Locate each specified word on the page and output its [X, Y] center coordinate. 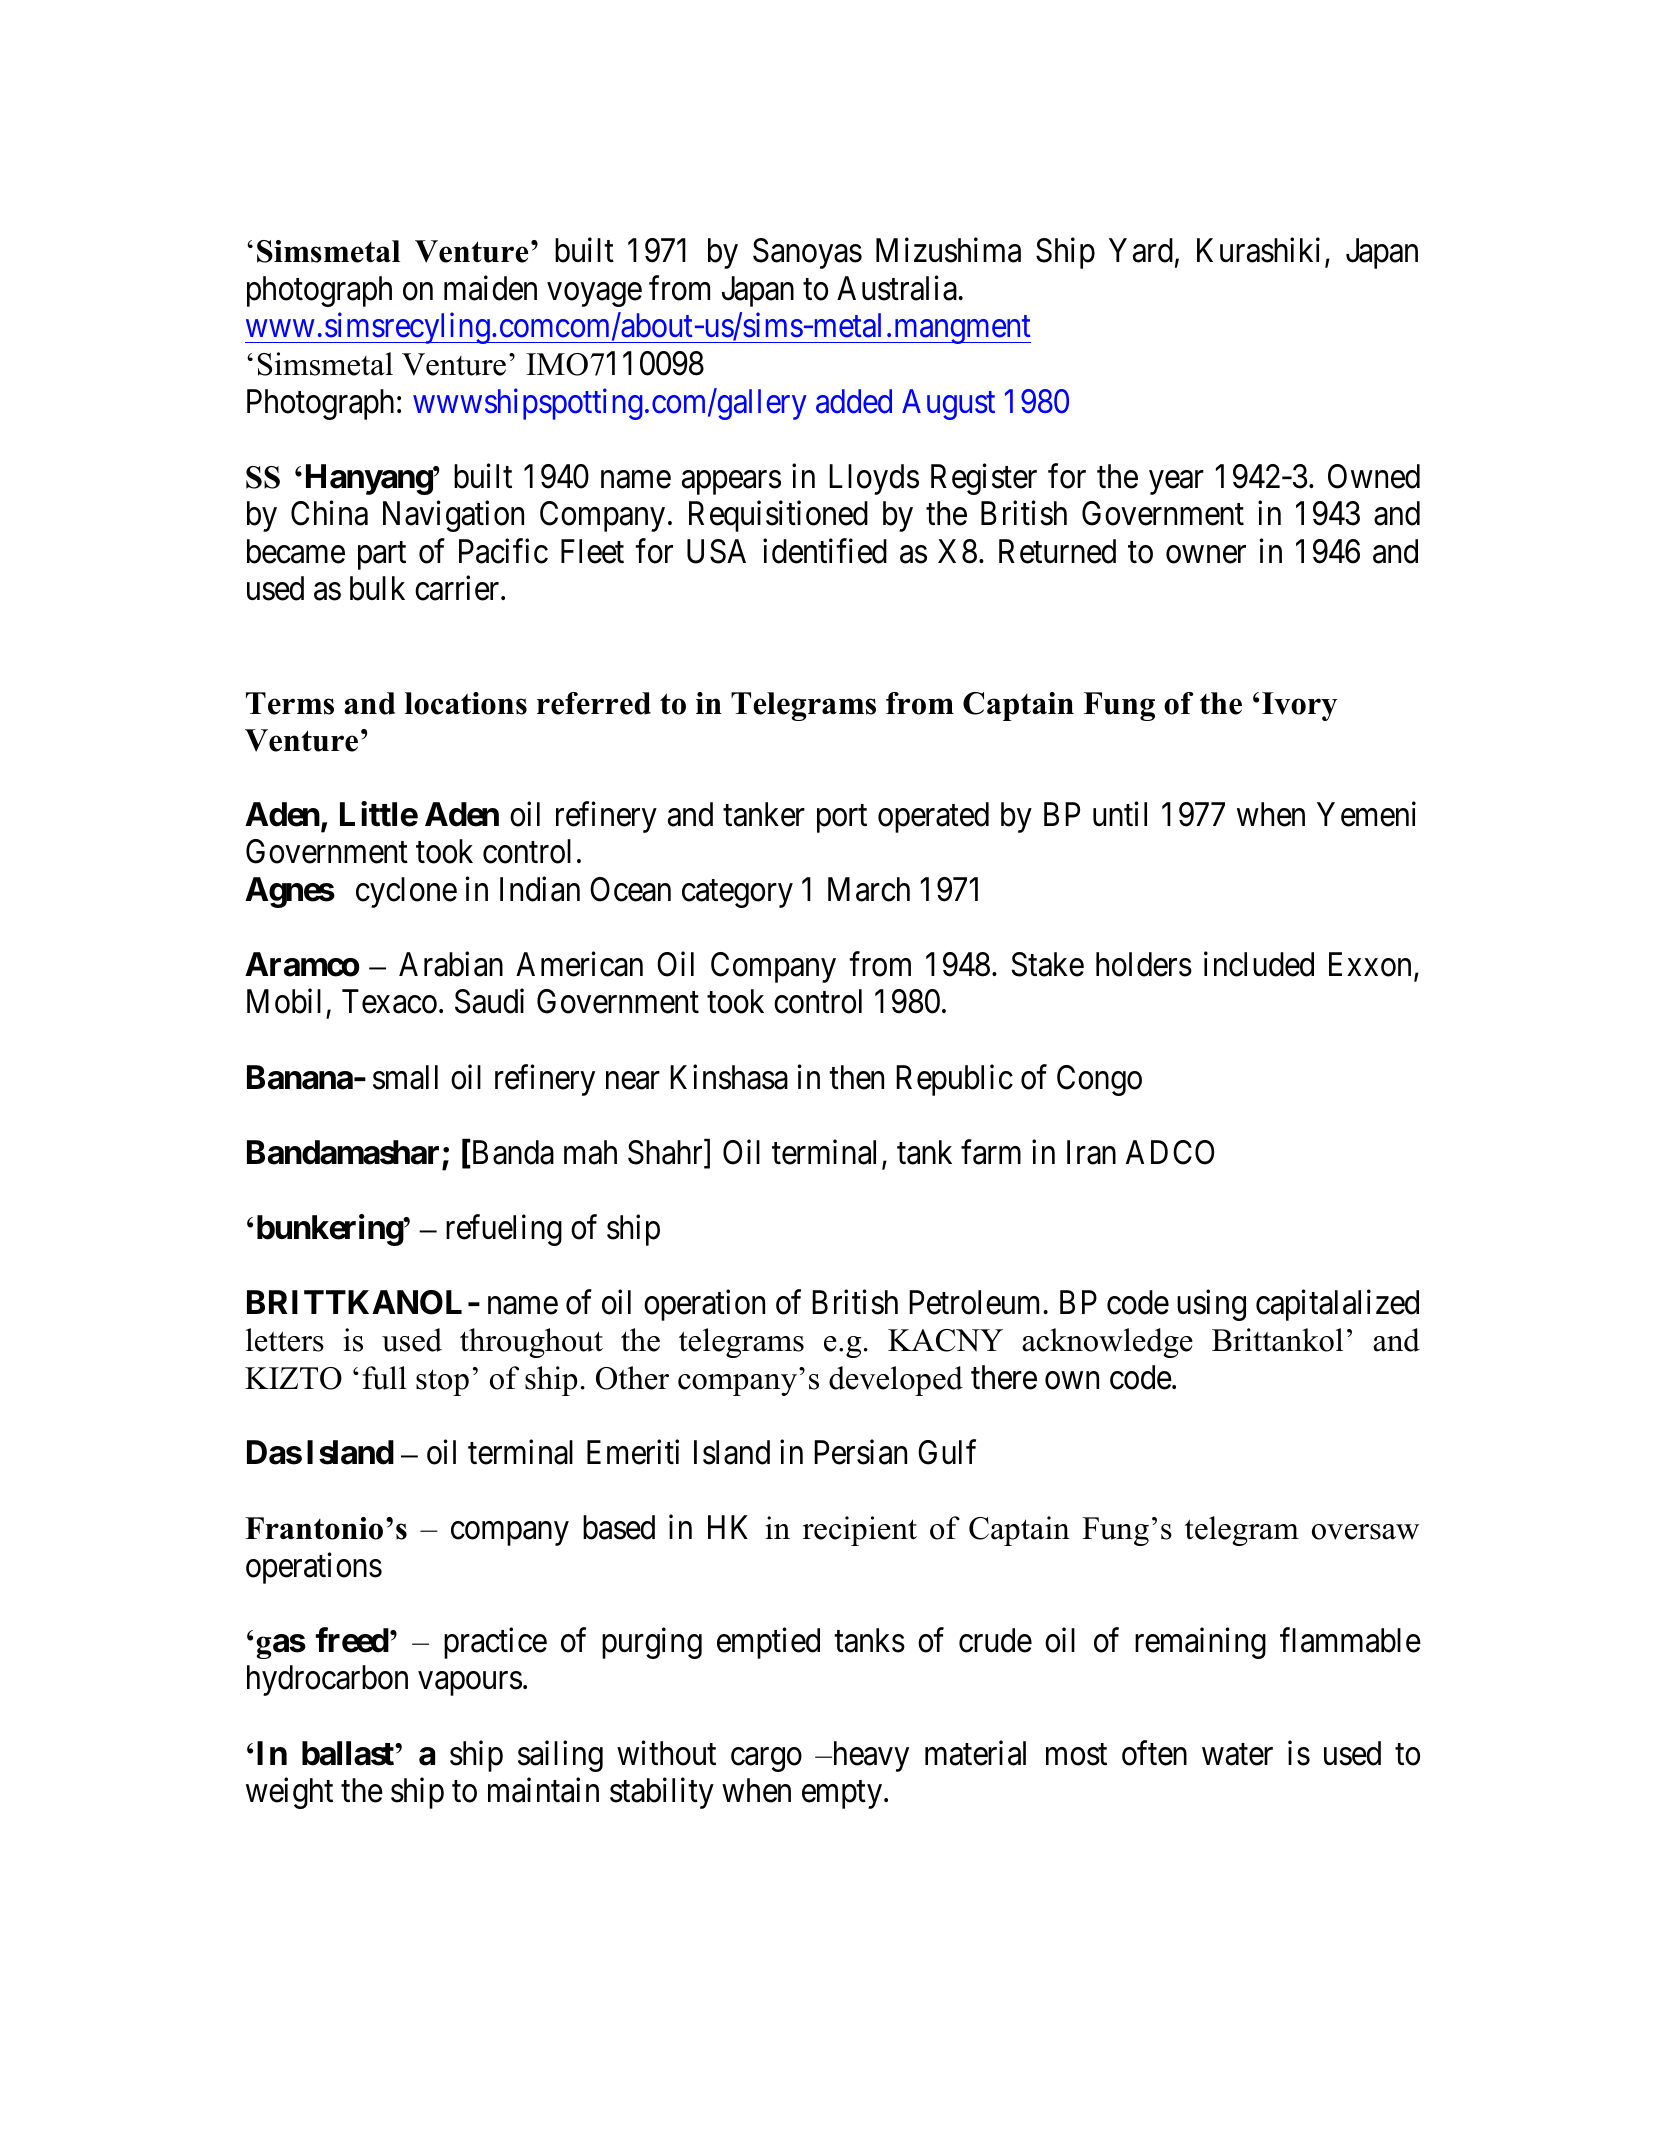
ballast [349, 1753]
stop [442, 1382]
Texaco [389, 1002]
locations [466, 703]
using [1211, 1305]
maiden [490, 288]
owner [1206, 555]
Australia [897, 288]
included [1259, 964]
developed [896, 1381]
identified [825, 551]
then [856, 1077]
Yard [1141, 250]
